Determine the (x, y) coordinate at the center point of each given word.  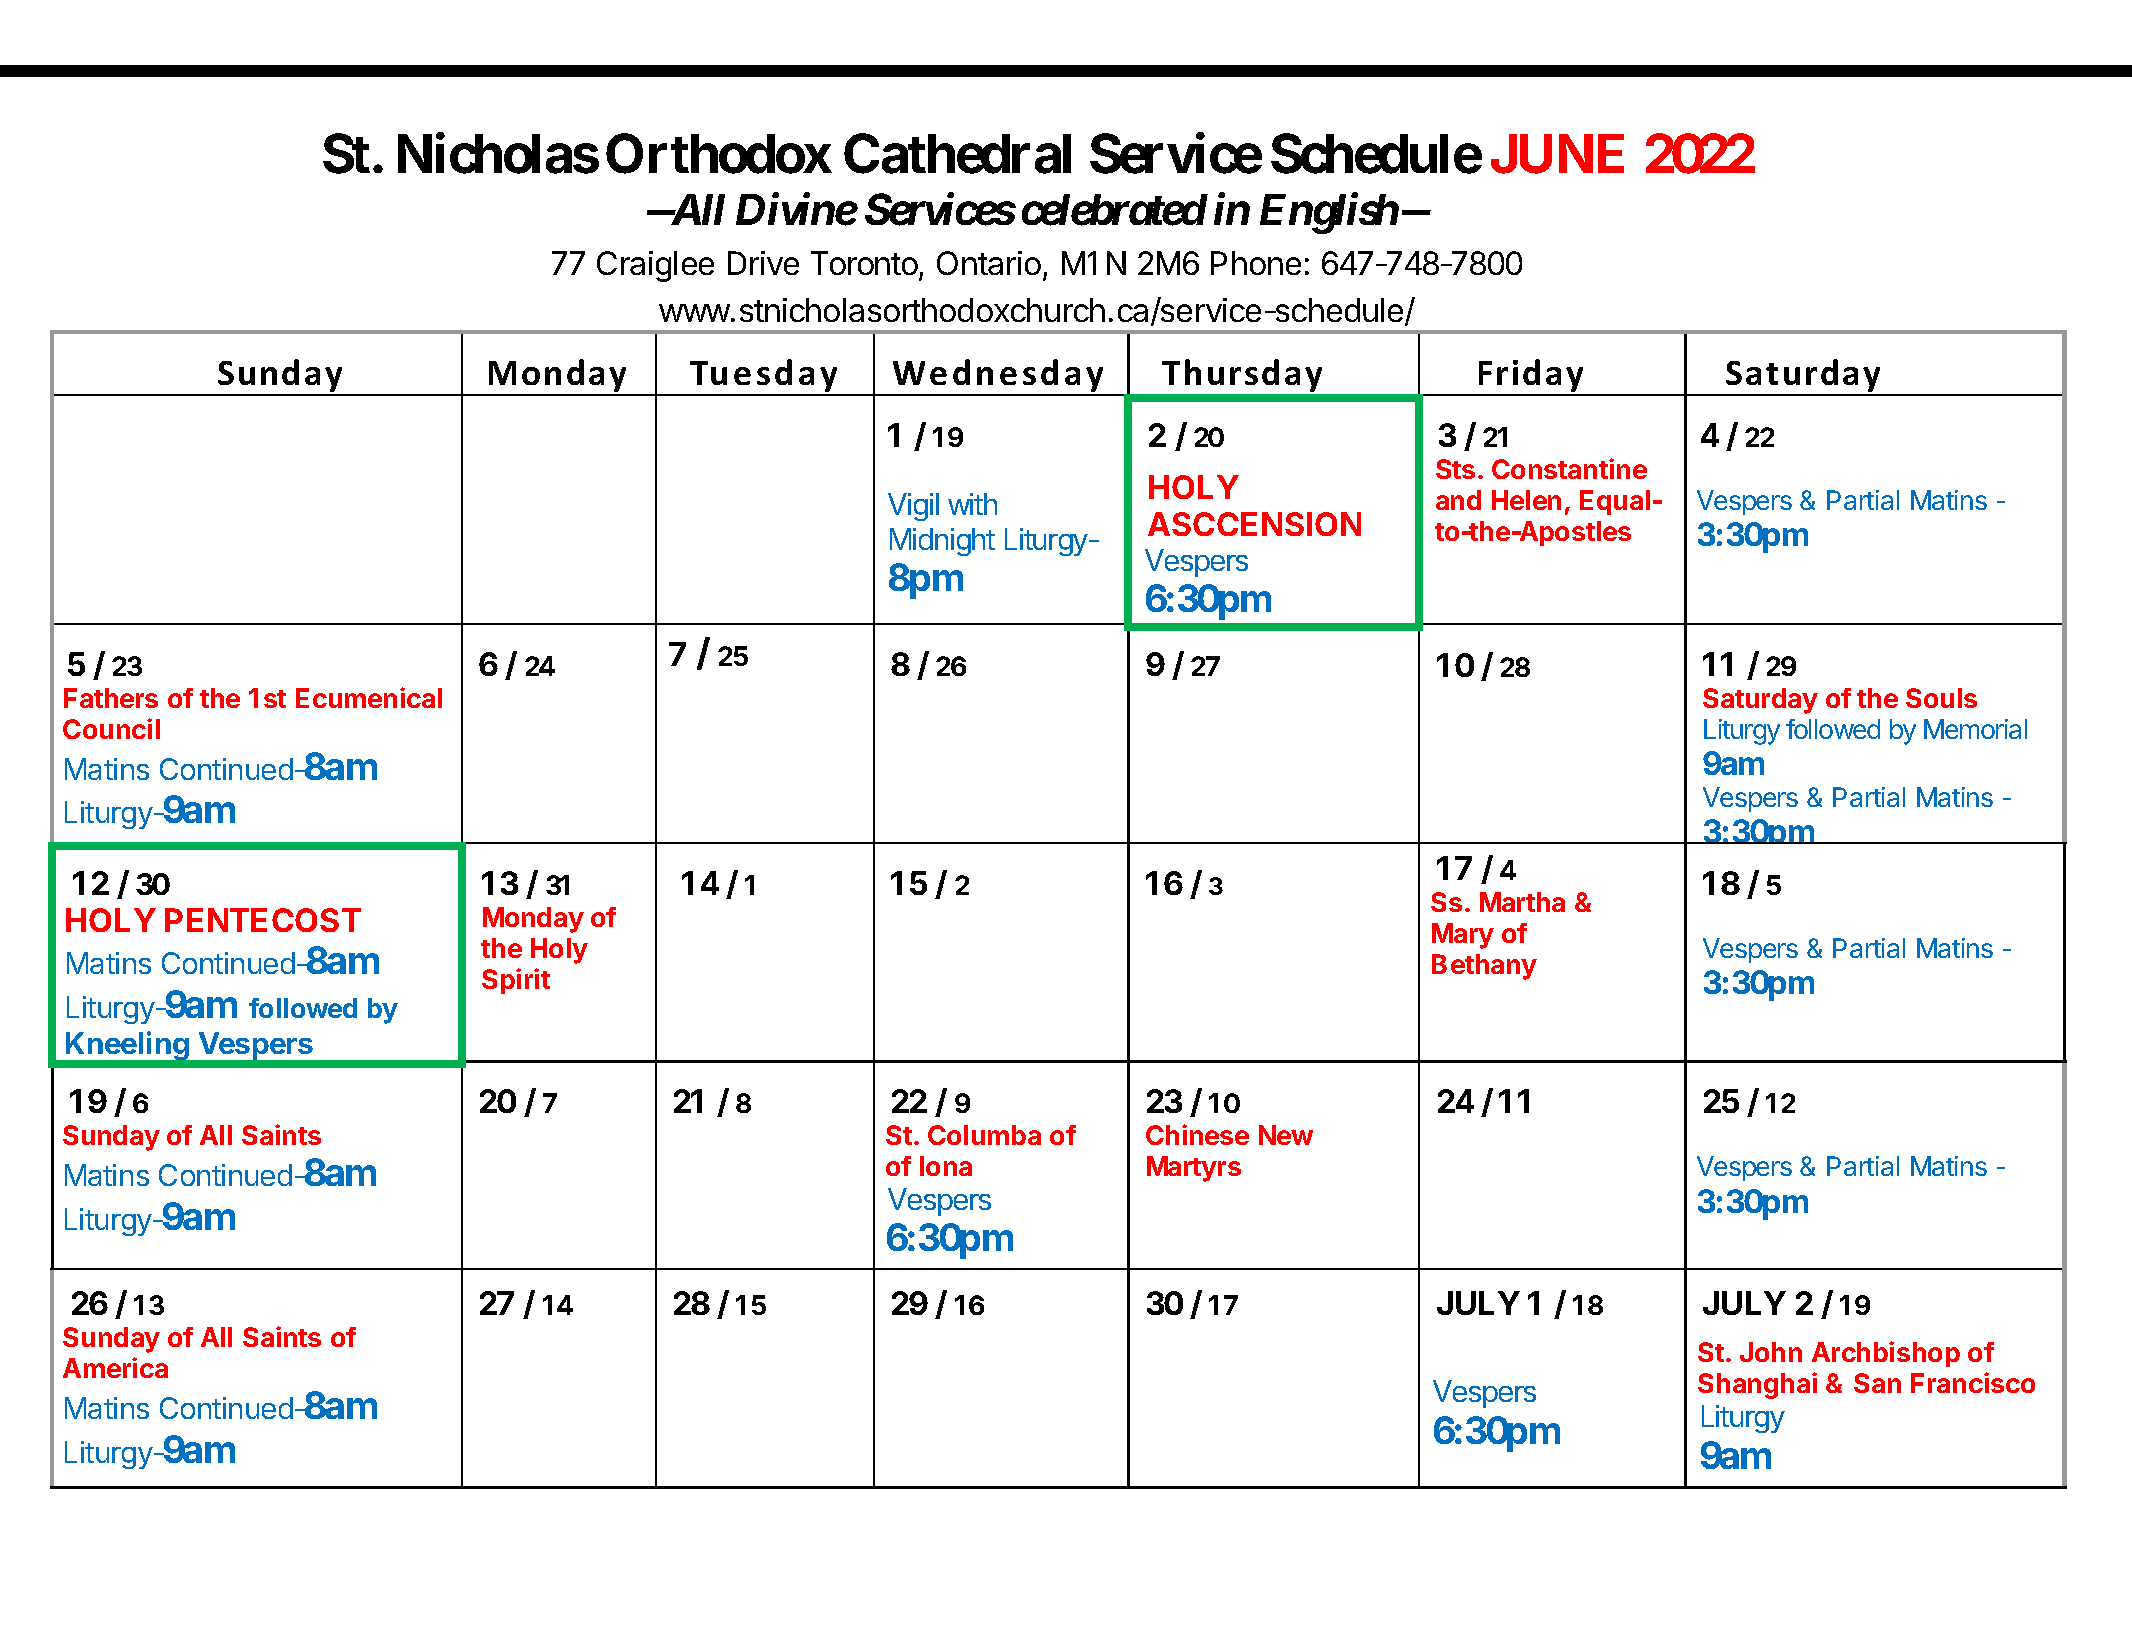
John (1771, 1352)
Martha (1522, 902)
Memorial (1975, 729)
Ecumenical (369, 697)
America (115, 1367)
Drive (763, 263)
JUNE (1557, 154)
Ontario (989, 263)
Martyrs (1194, 1169)
